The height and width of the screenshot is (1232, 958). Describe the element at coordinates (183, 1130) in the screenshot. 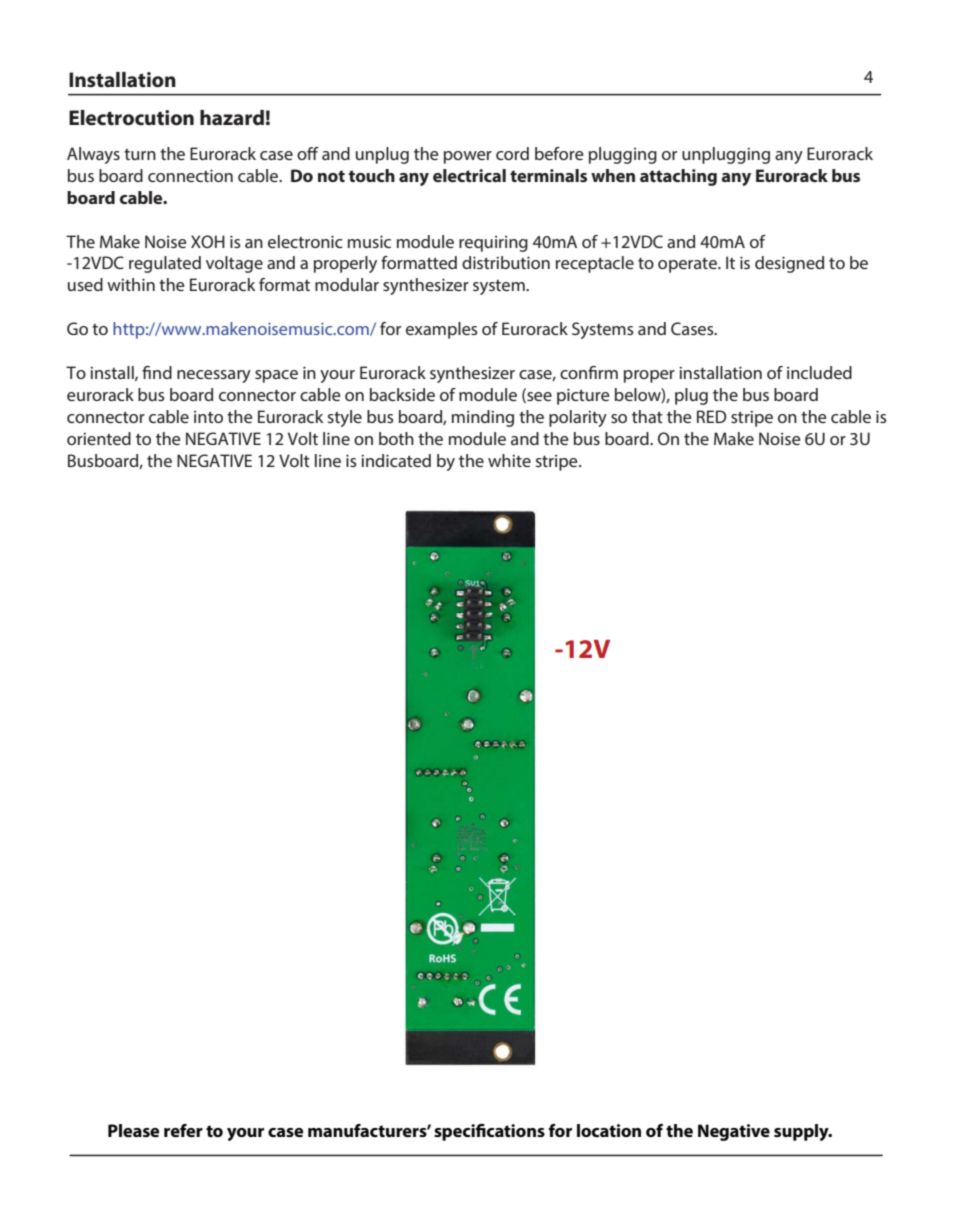

I see `refer` at that location.
